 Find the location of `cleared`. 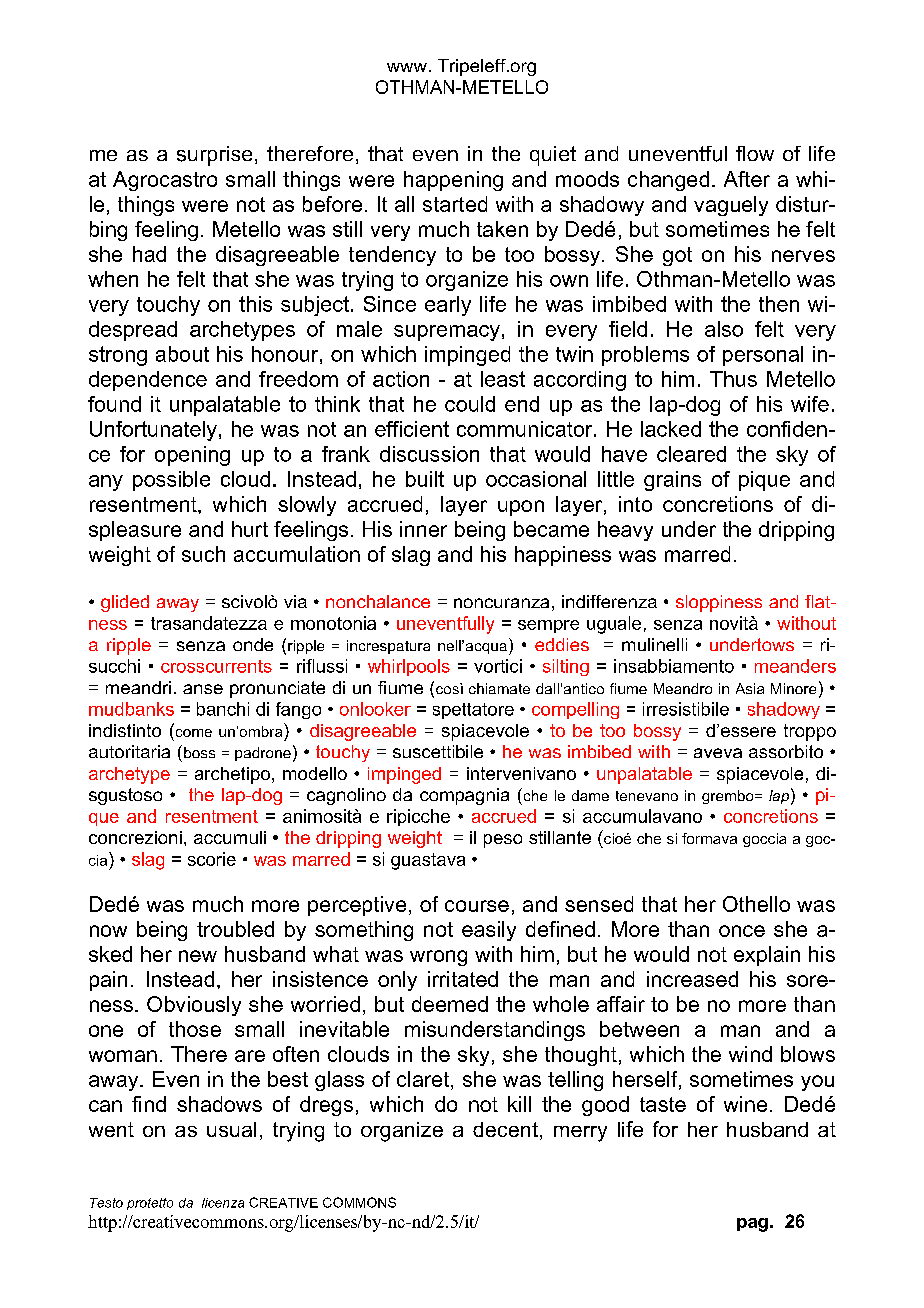

cleared is located at coordinates (691, 454).
